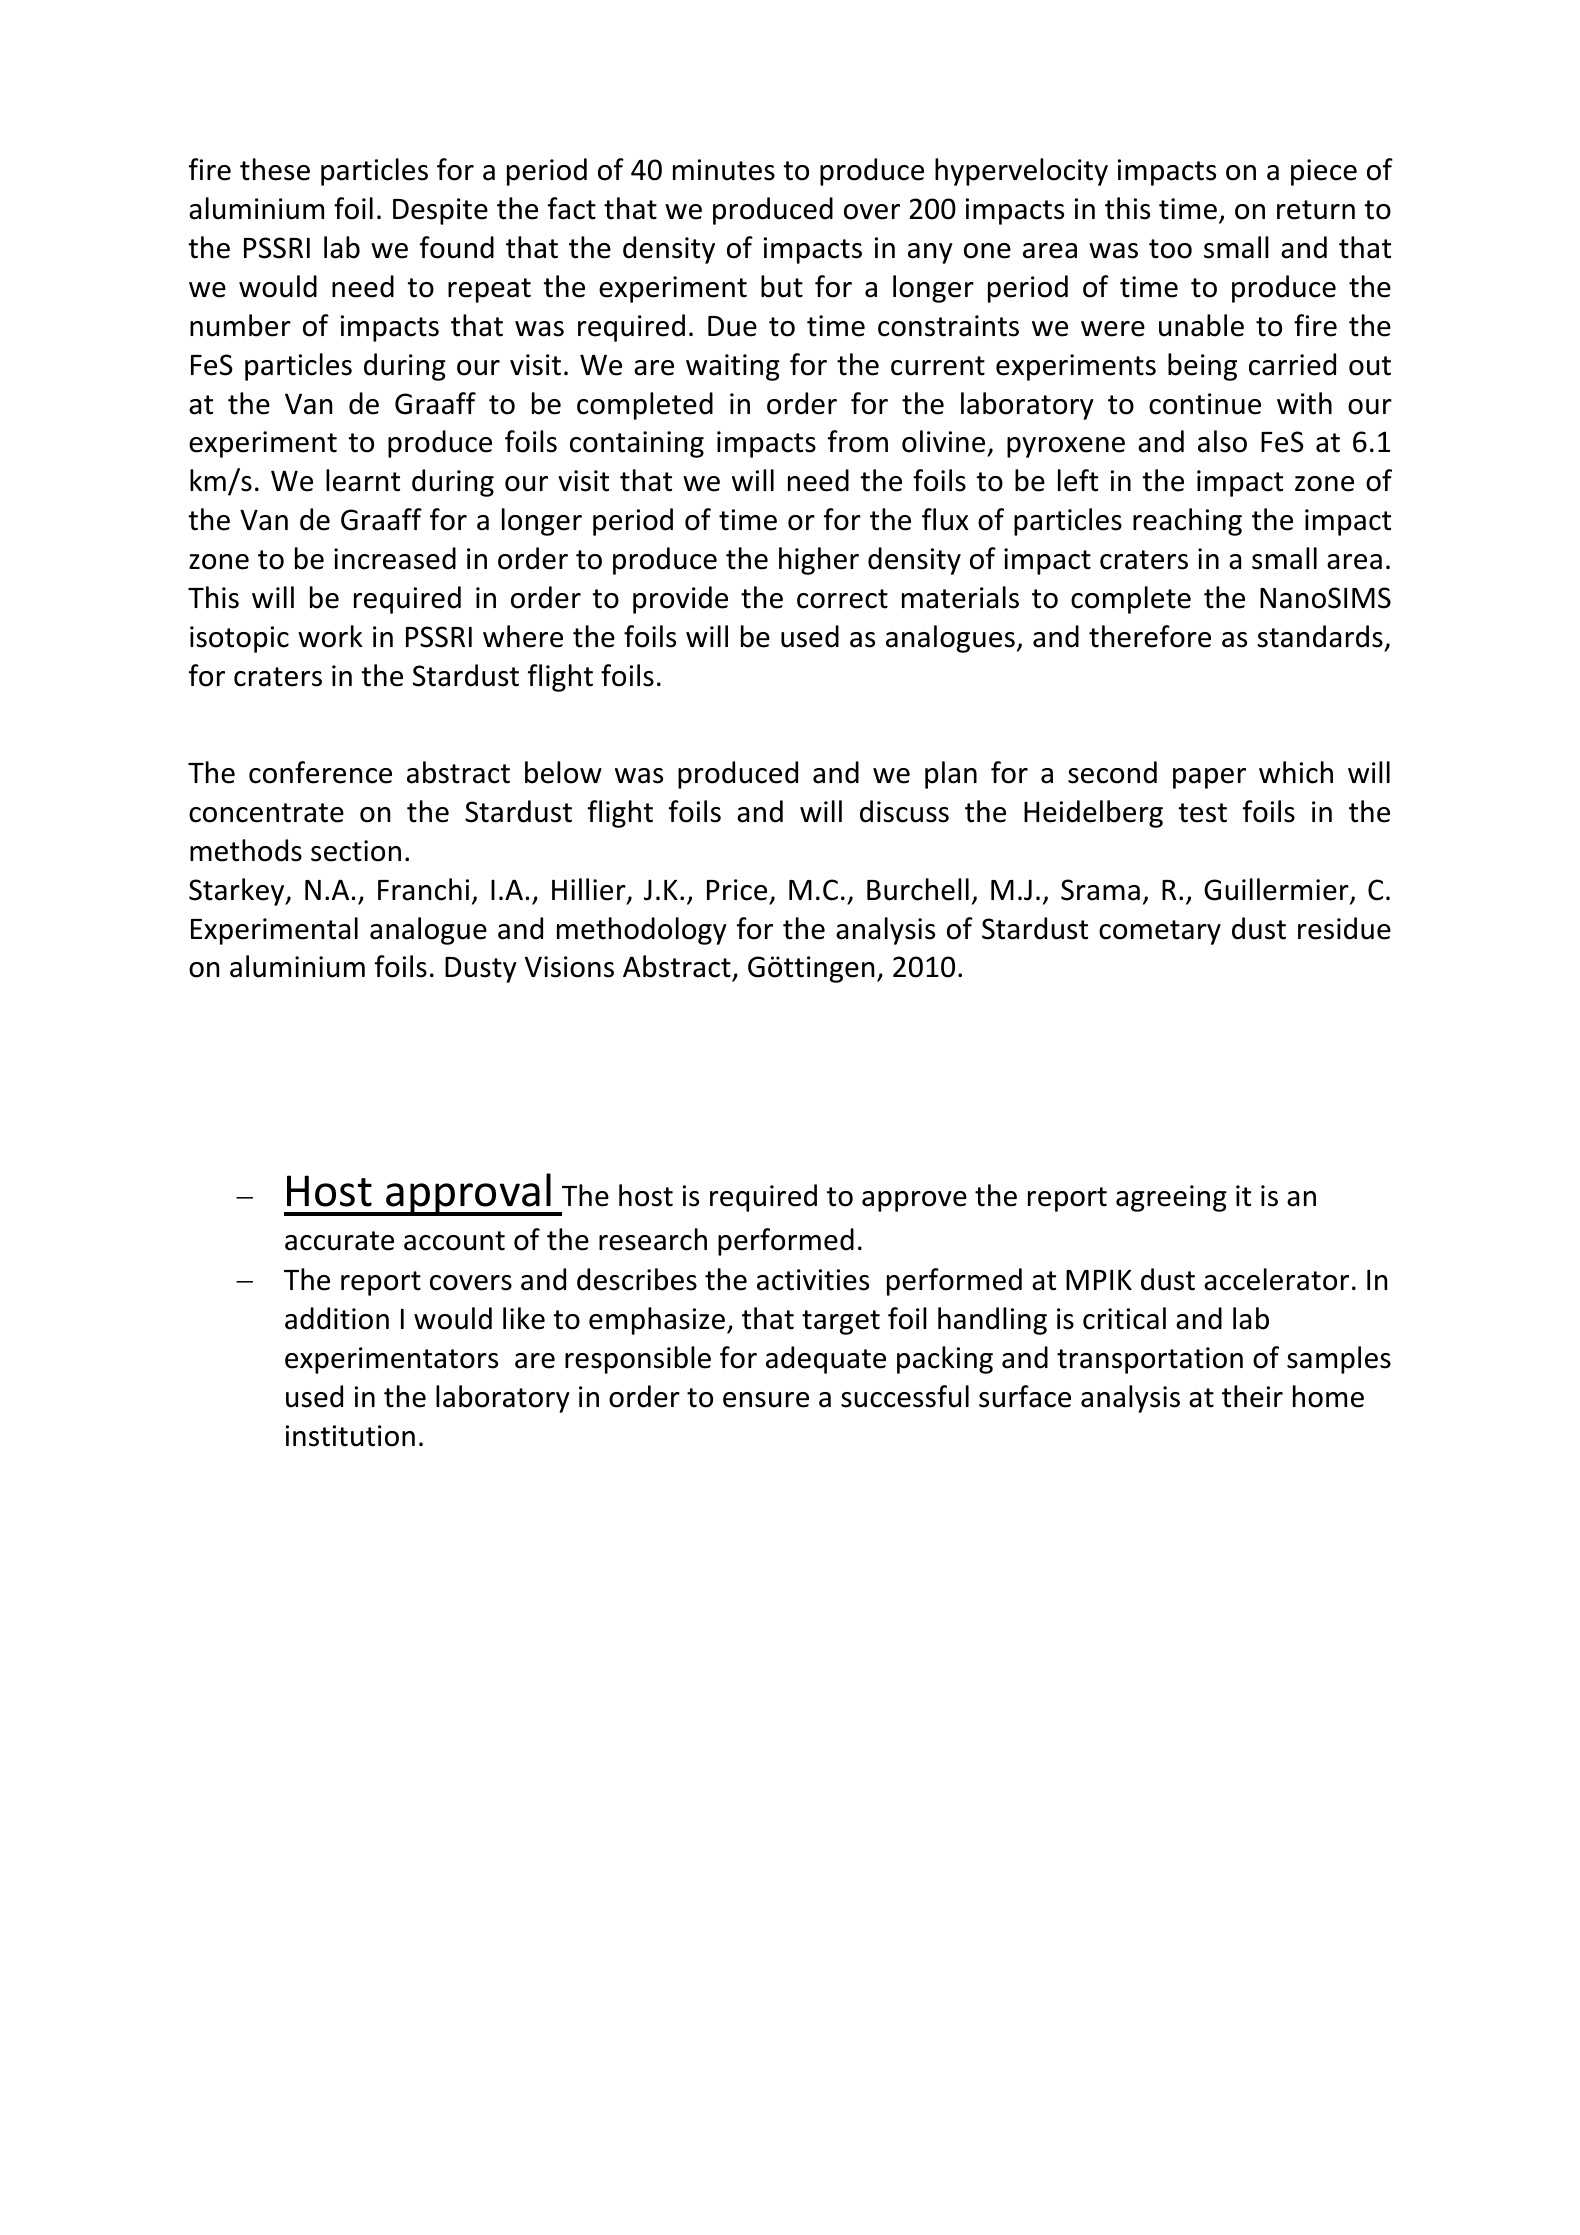 The image size is (1580, 2235). Describe the element at coordinates (766, 1400) in the image. I see `ensure` at that location.
